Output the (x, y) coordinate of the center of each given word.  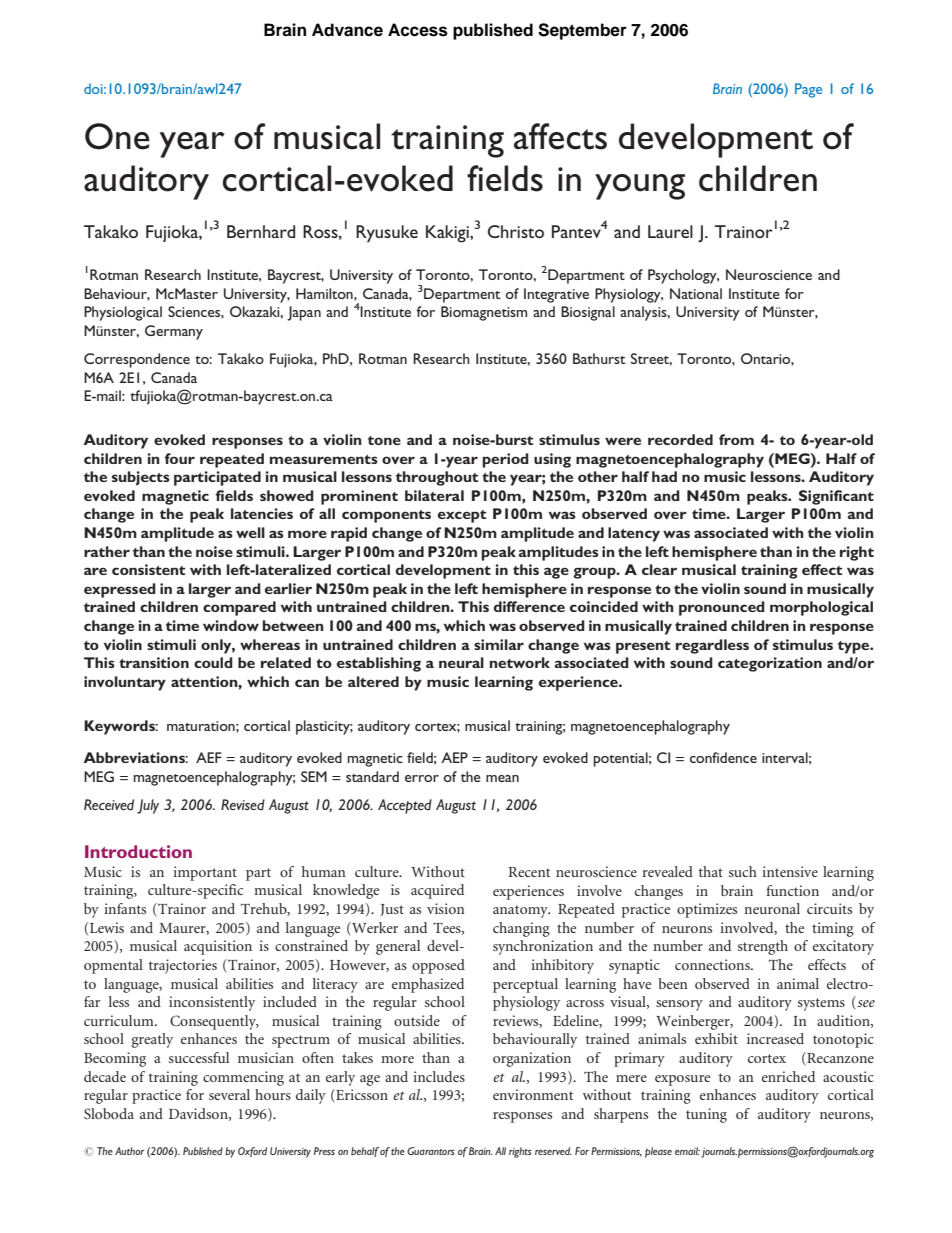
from (736, 439)
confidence (723, 757)
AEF (209, 757)
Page (808, 90)
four (179, 458)
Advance (347, 30)
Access (418, 30)
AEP (454, 757)
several (229, 1094)
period (505, 460)
